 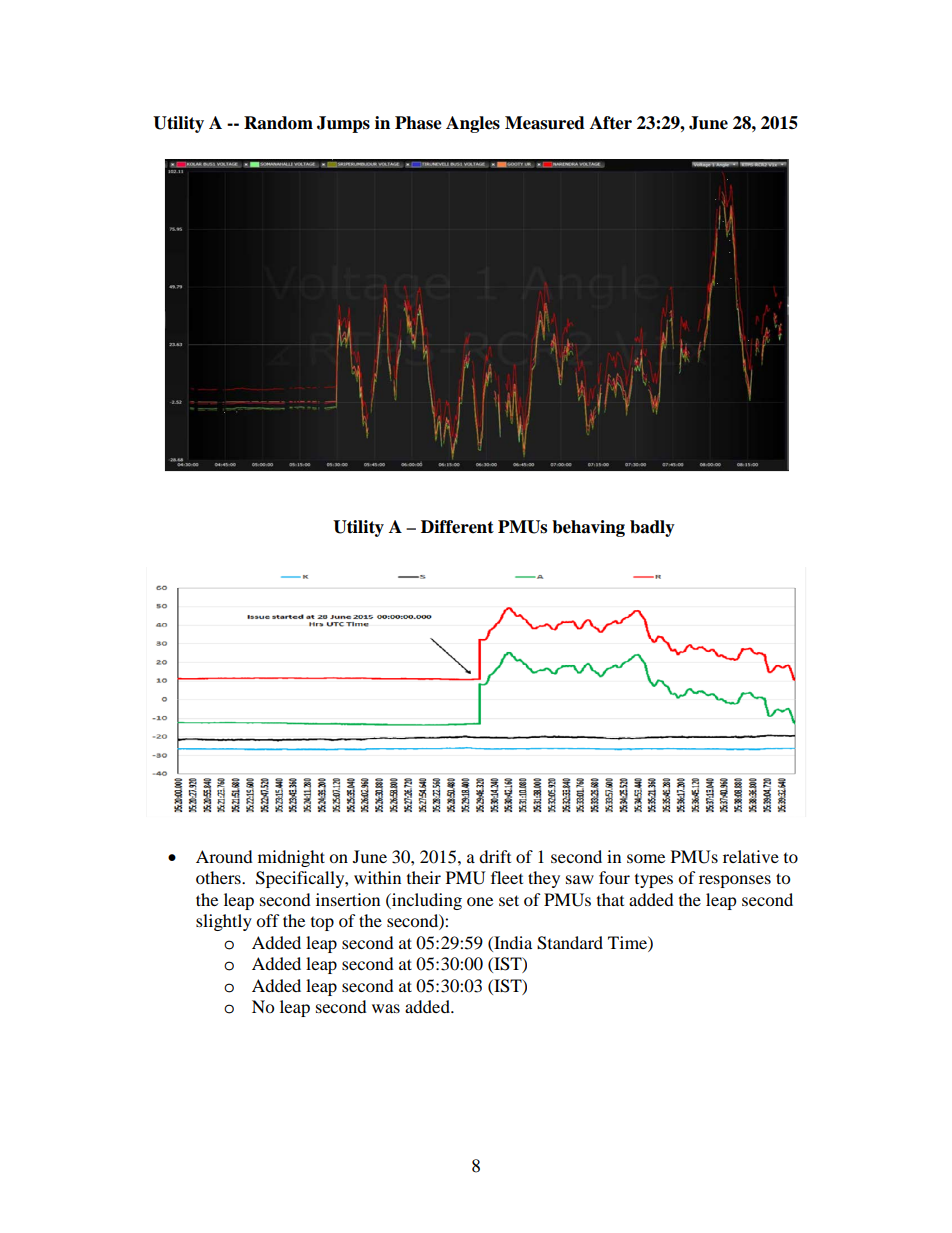 What do you see at coordinates (473, 124) in the document?
I see `Angles` at bounding box center [473, 124].
